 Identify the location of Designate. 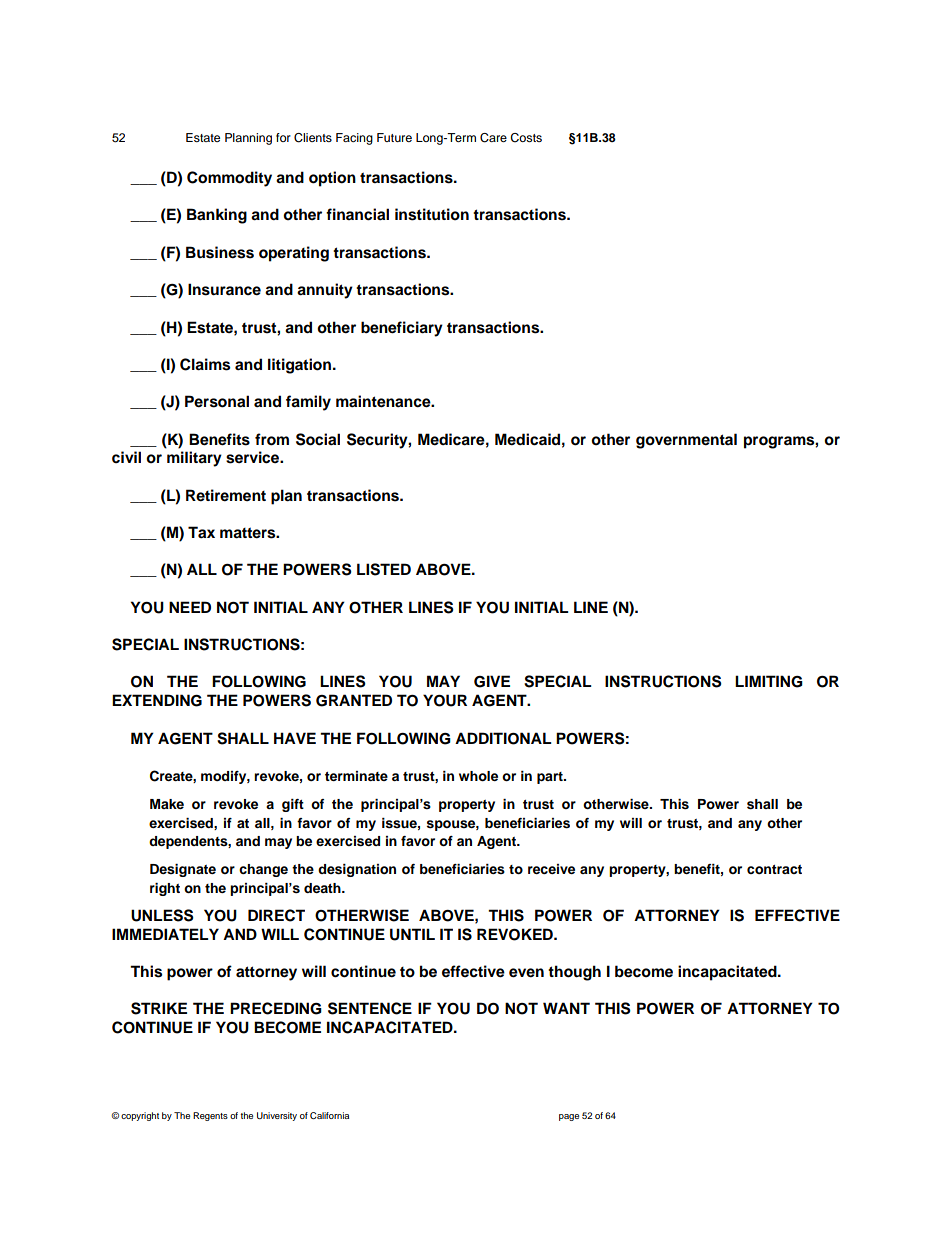
(183, 870).
